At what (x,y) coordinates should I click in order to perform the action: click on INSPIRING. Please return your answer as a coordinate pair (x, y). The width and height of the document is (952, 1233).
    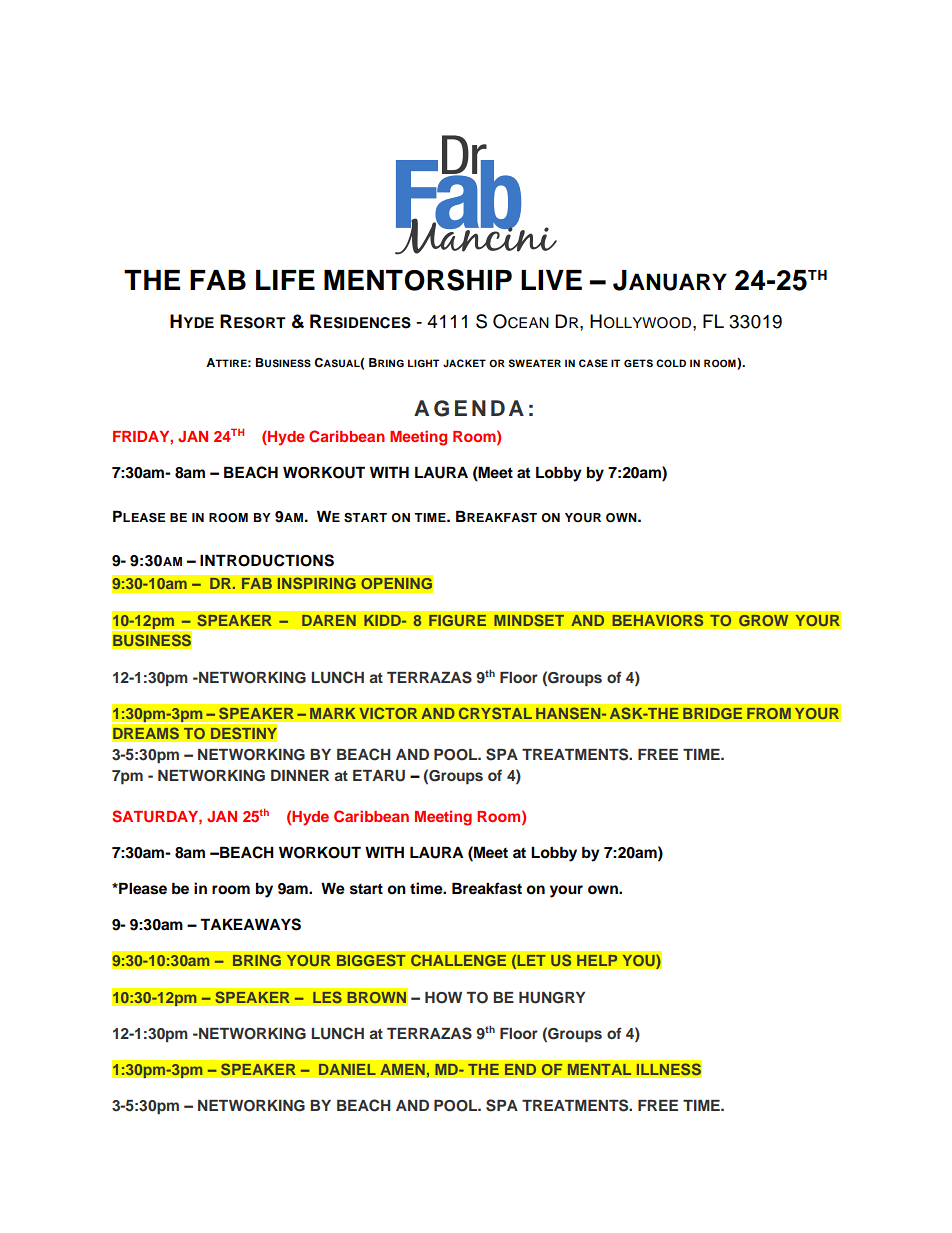
    Looking at the image, I should click on (316, 583).
